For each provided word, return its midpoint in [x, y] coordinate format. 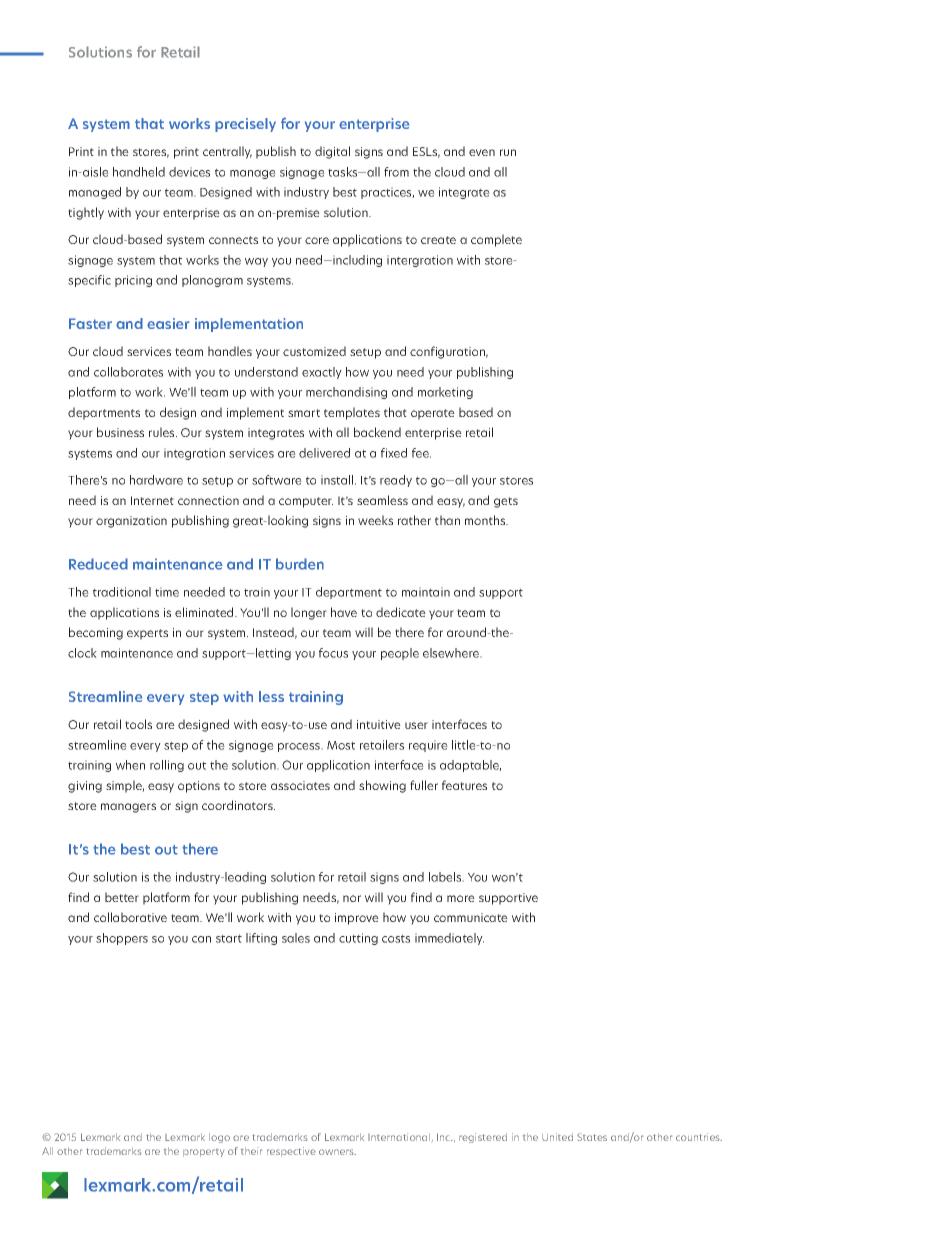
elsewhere [452, 653]
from [396, 172]
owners [337, 1152]
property [203, 1153]
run [508, 152]
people [400, 654]
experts [147, 634]
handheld [139, 172]
